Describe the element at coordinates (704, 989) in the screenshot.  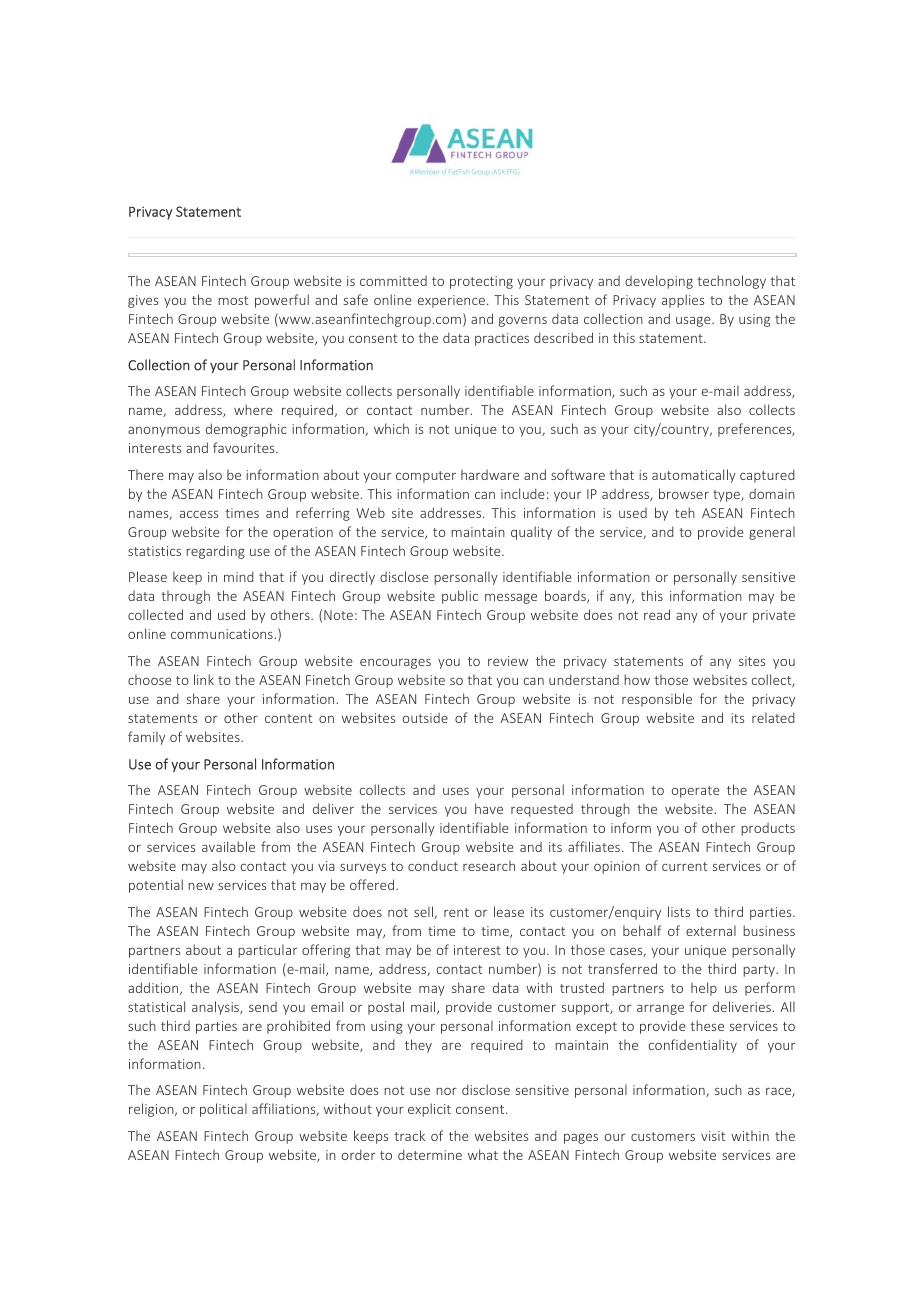
I see `help` at that location.
